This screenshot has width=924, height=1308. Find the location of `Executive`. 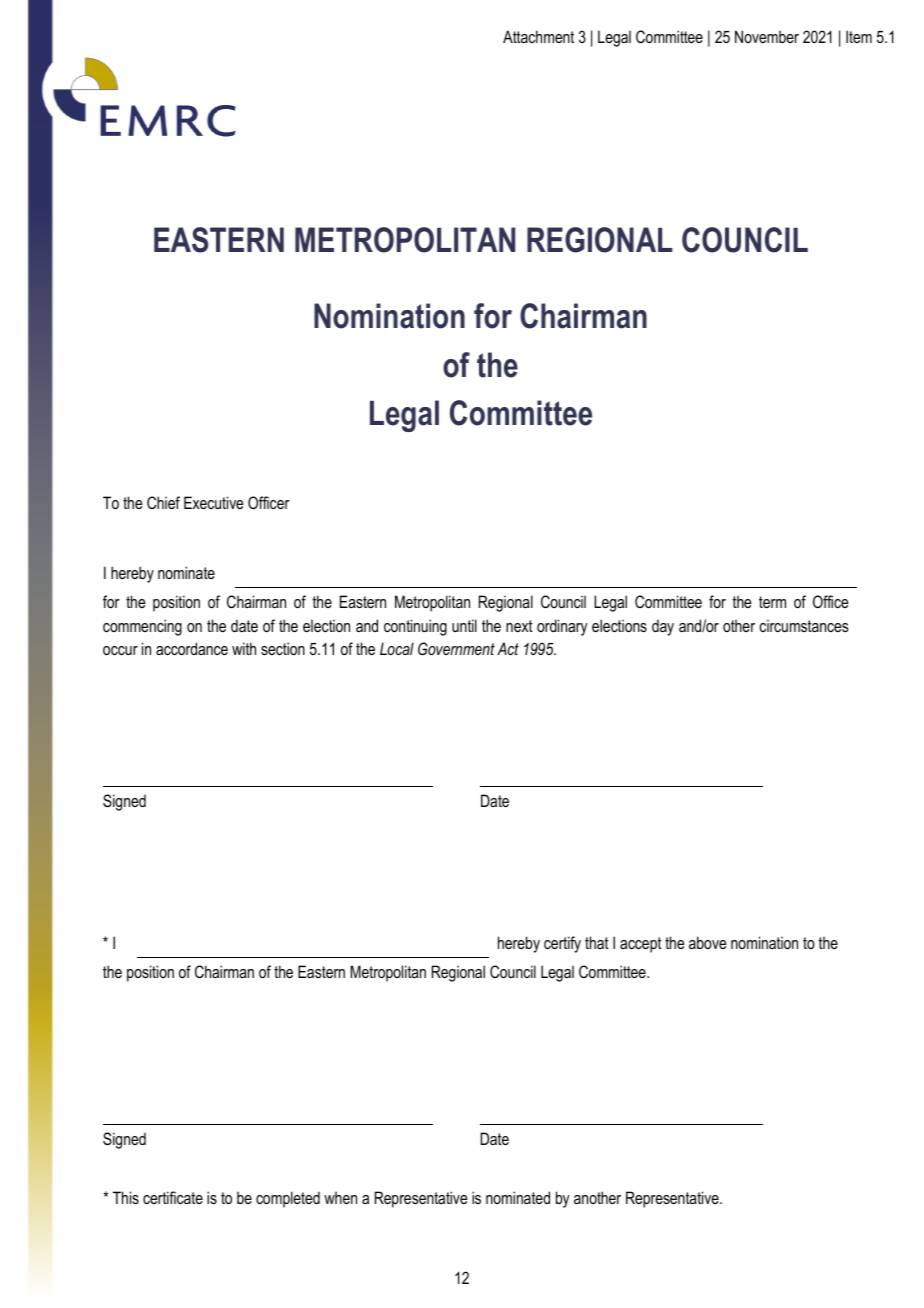

Executive is located at coordinates (213, 502).
